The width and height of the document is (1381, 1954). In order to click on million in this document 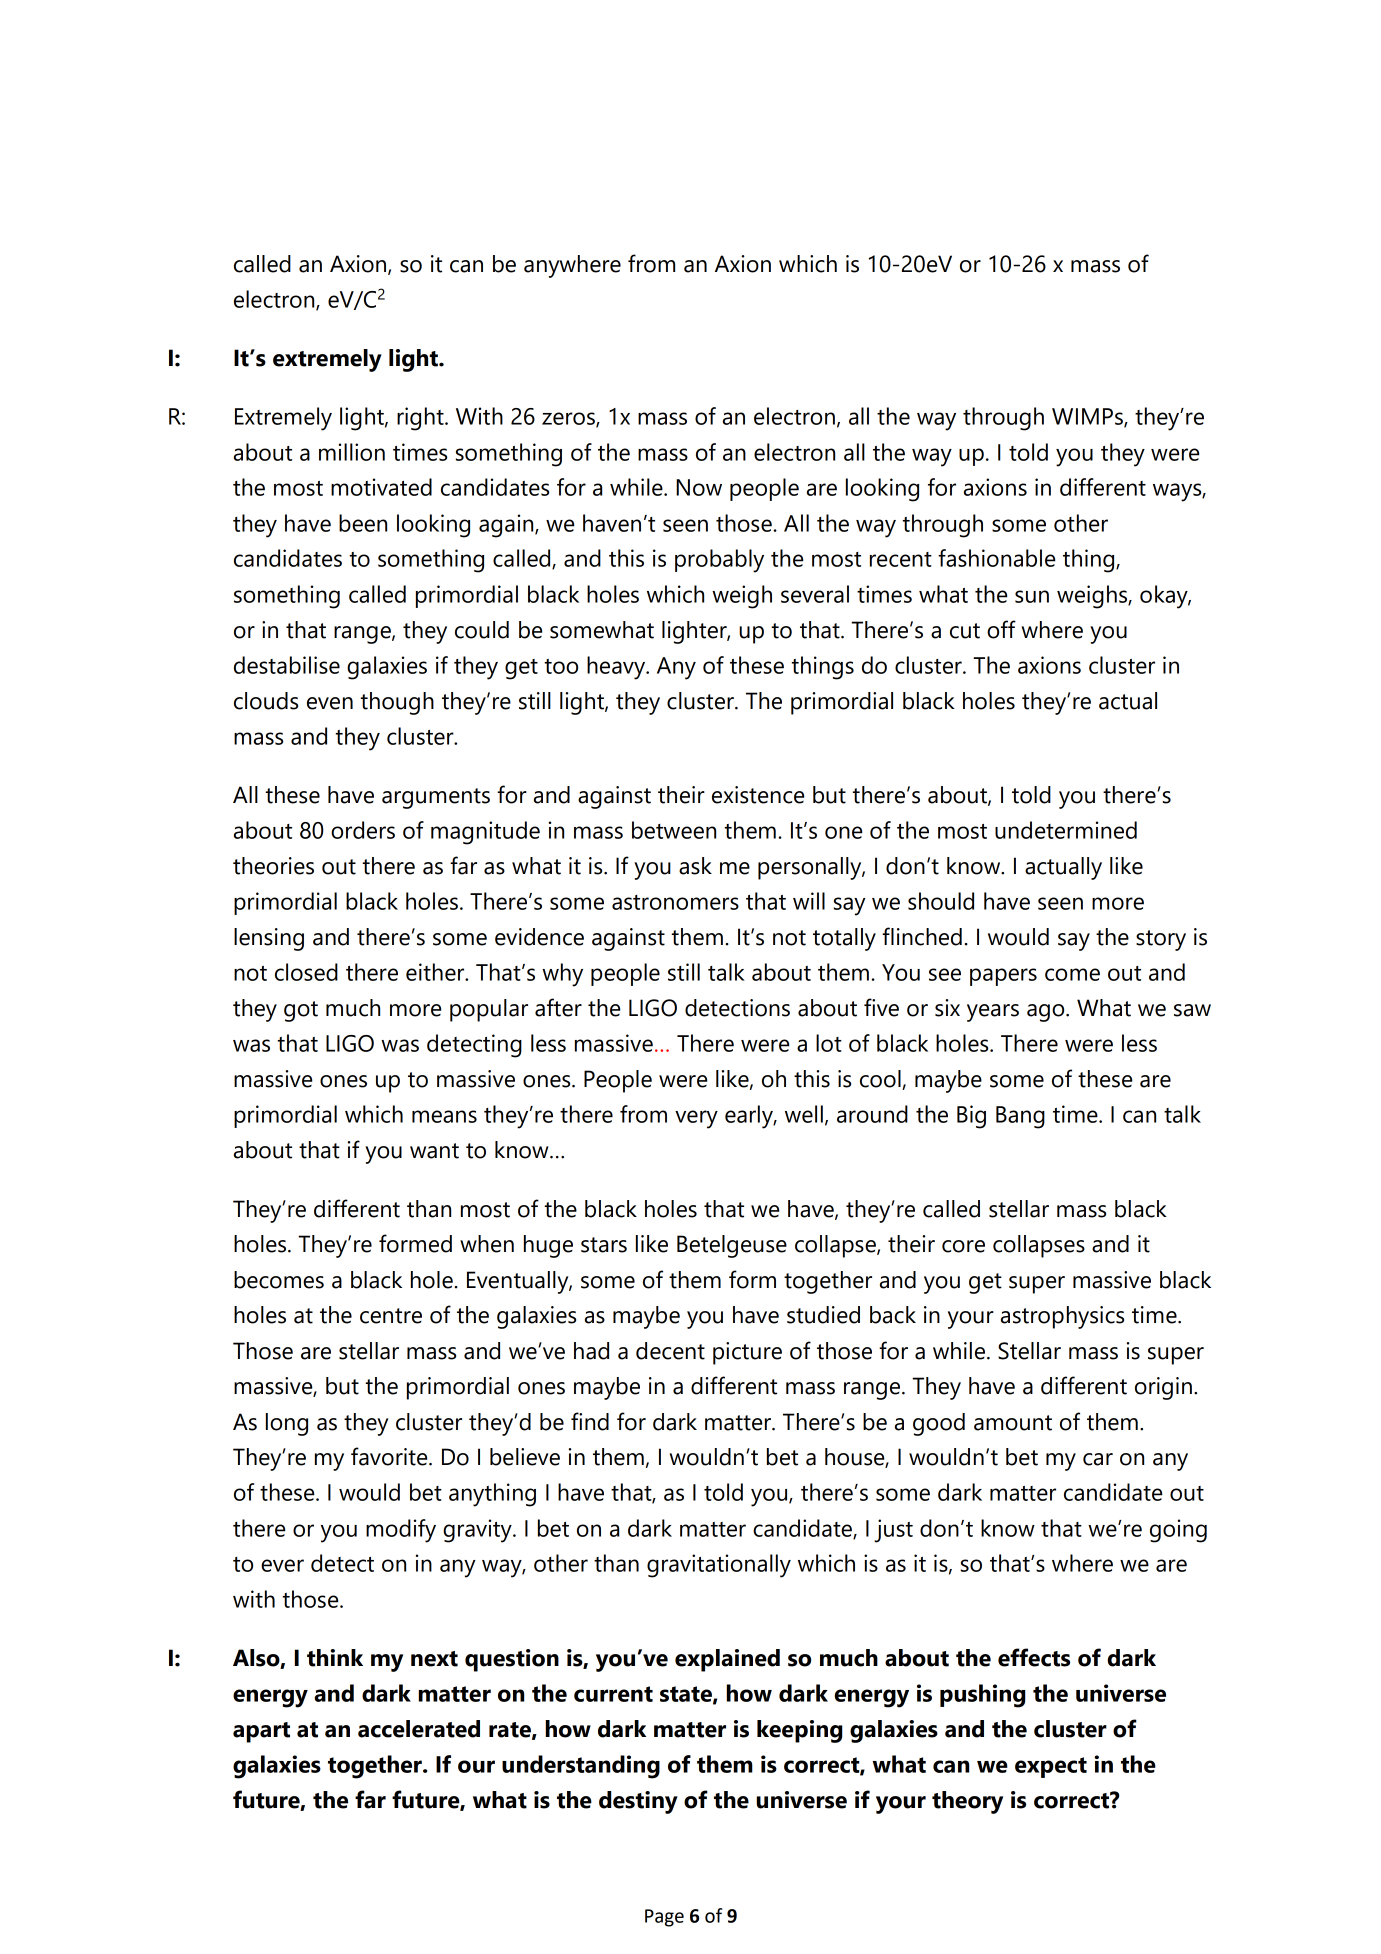, I will do `click(352, 452)`.
